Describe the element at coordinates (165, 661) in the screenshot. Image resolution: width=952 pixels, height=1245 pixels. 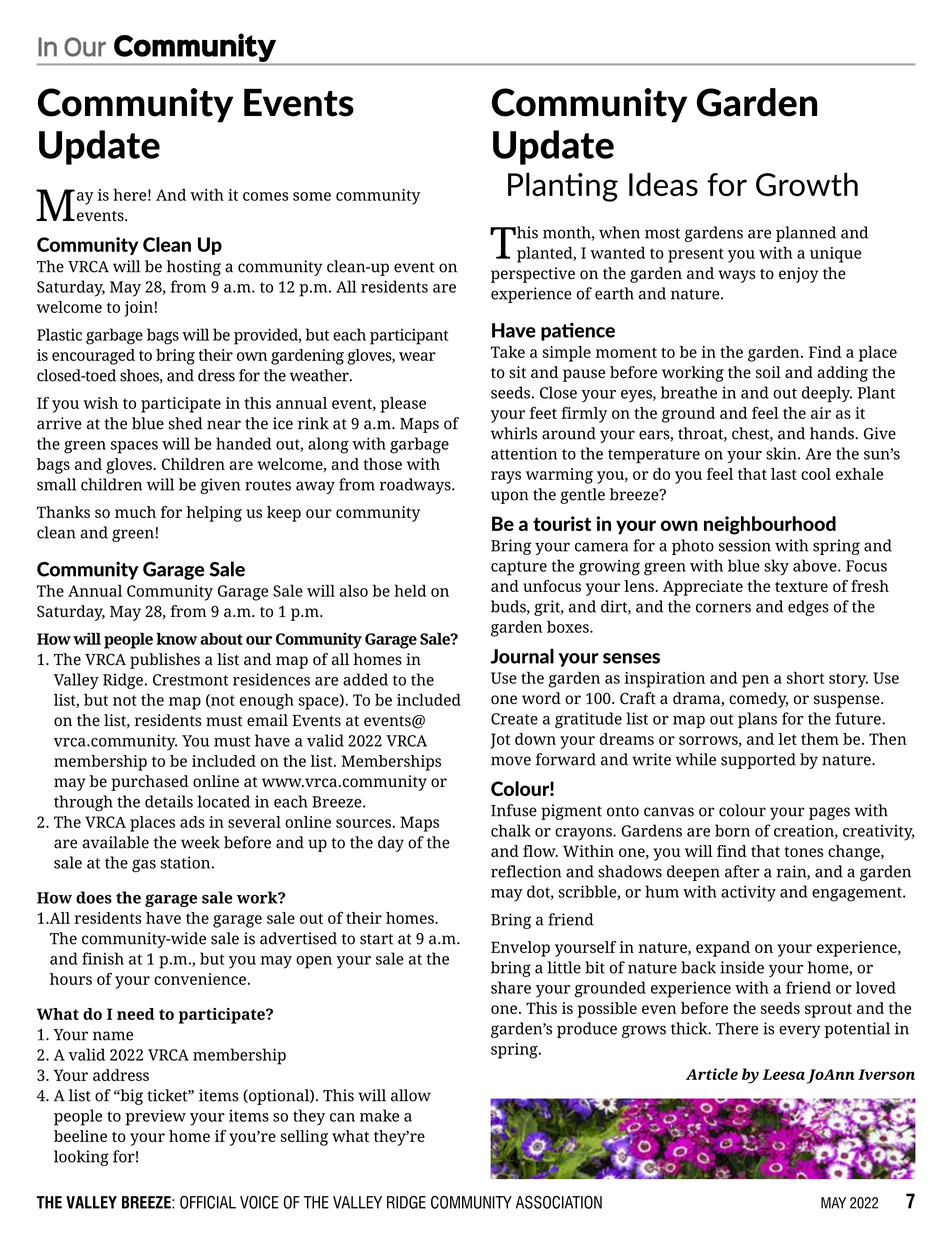
I see `publishes` at that location.
